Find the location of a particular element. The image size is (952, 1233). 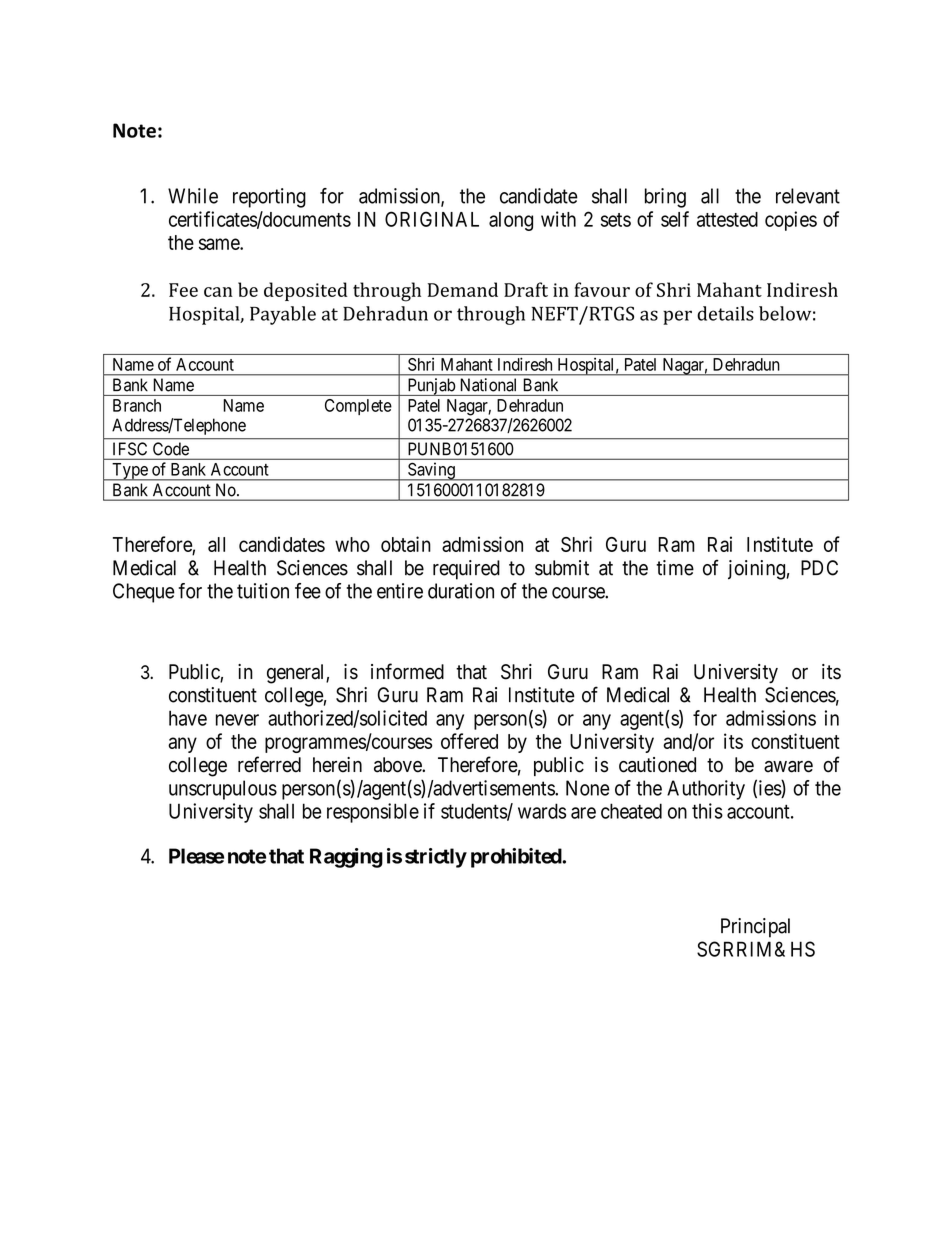

required is located at coordinates (466, 570).
